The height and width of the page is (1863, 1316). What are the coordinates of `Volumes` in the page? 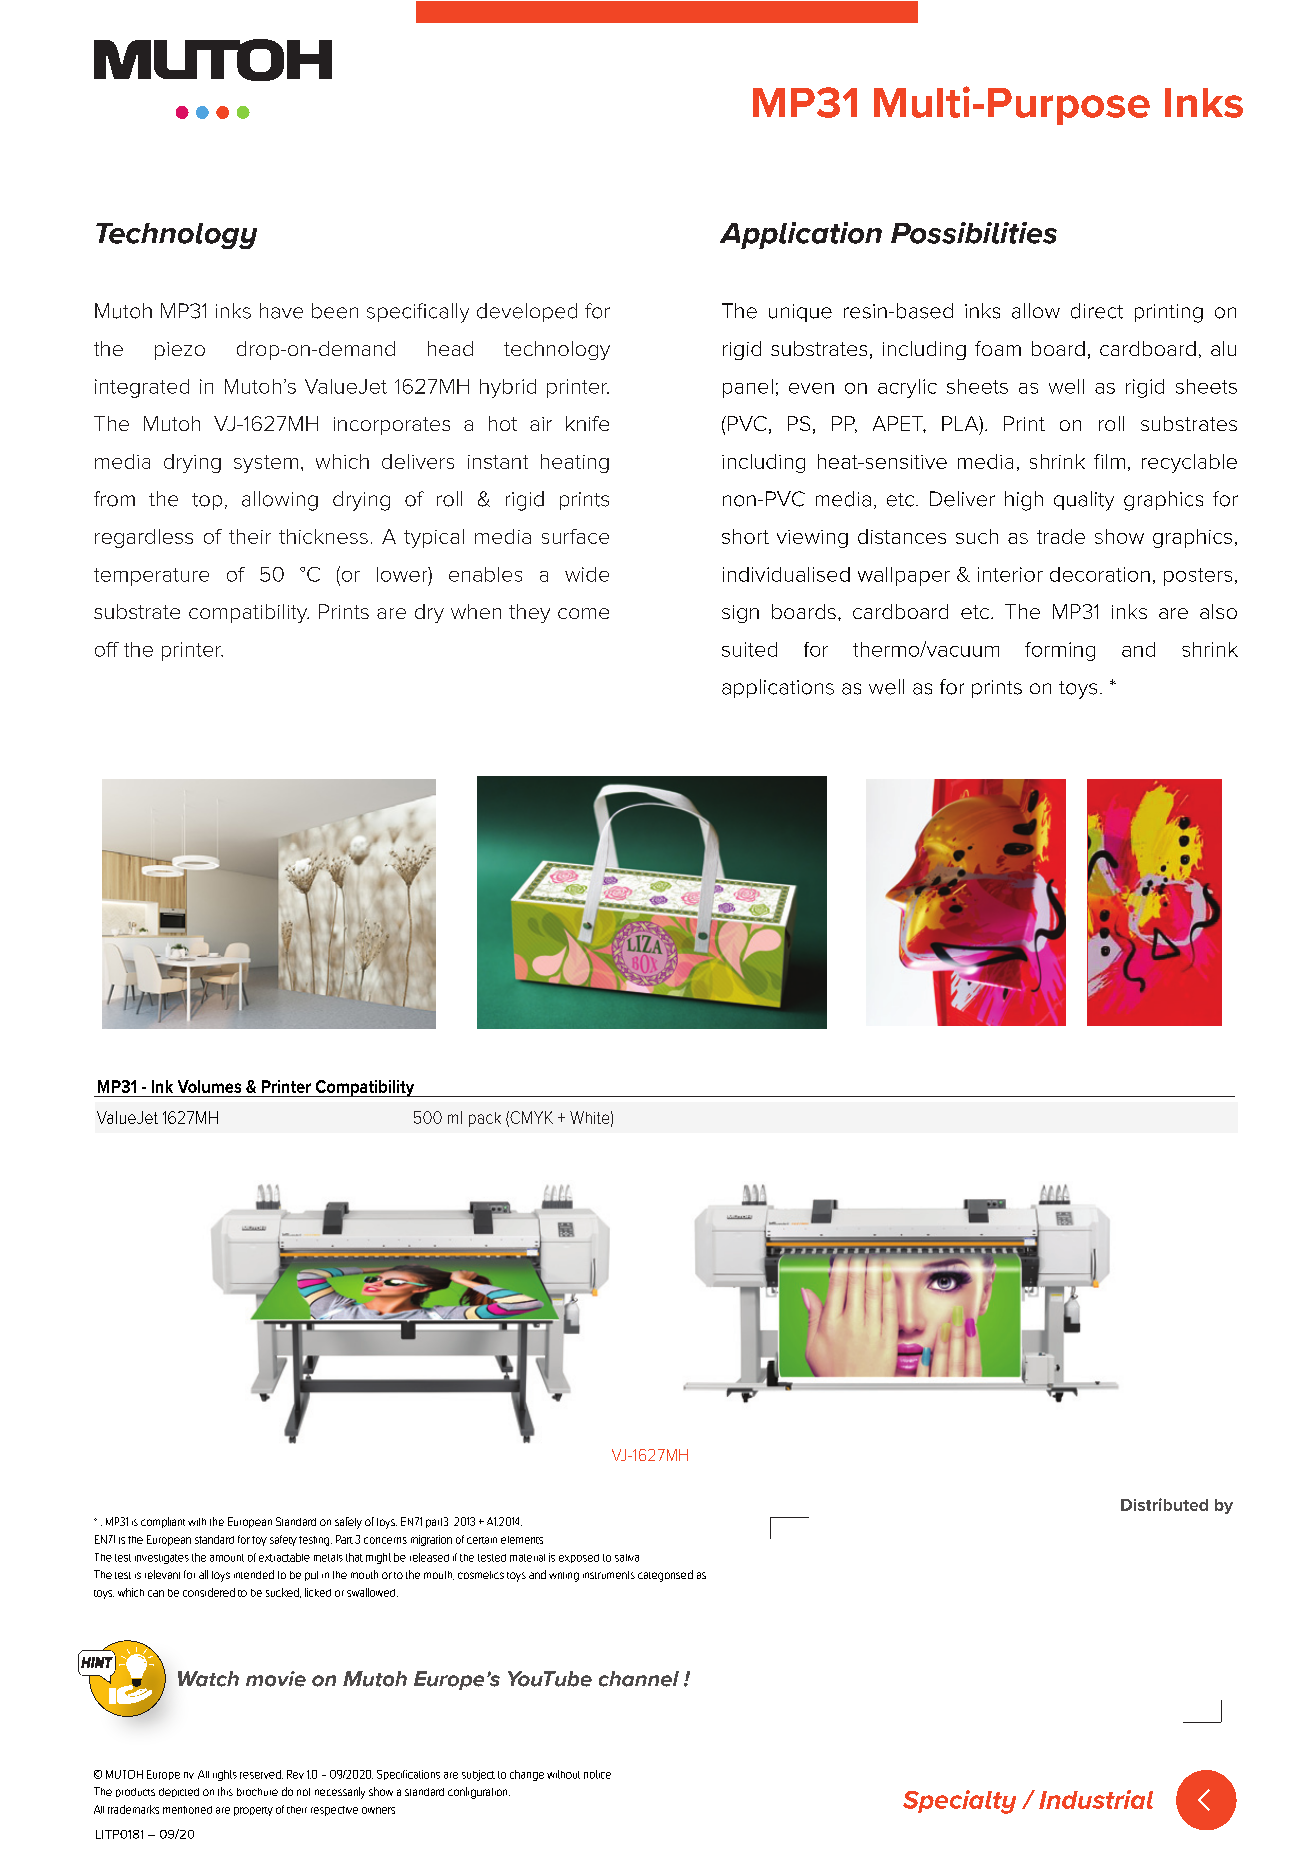 It's located at (209, 1086).
